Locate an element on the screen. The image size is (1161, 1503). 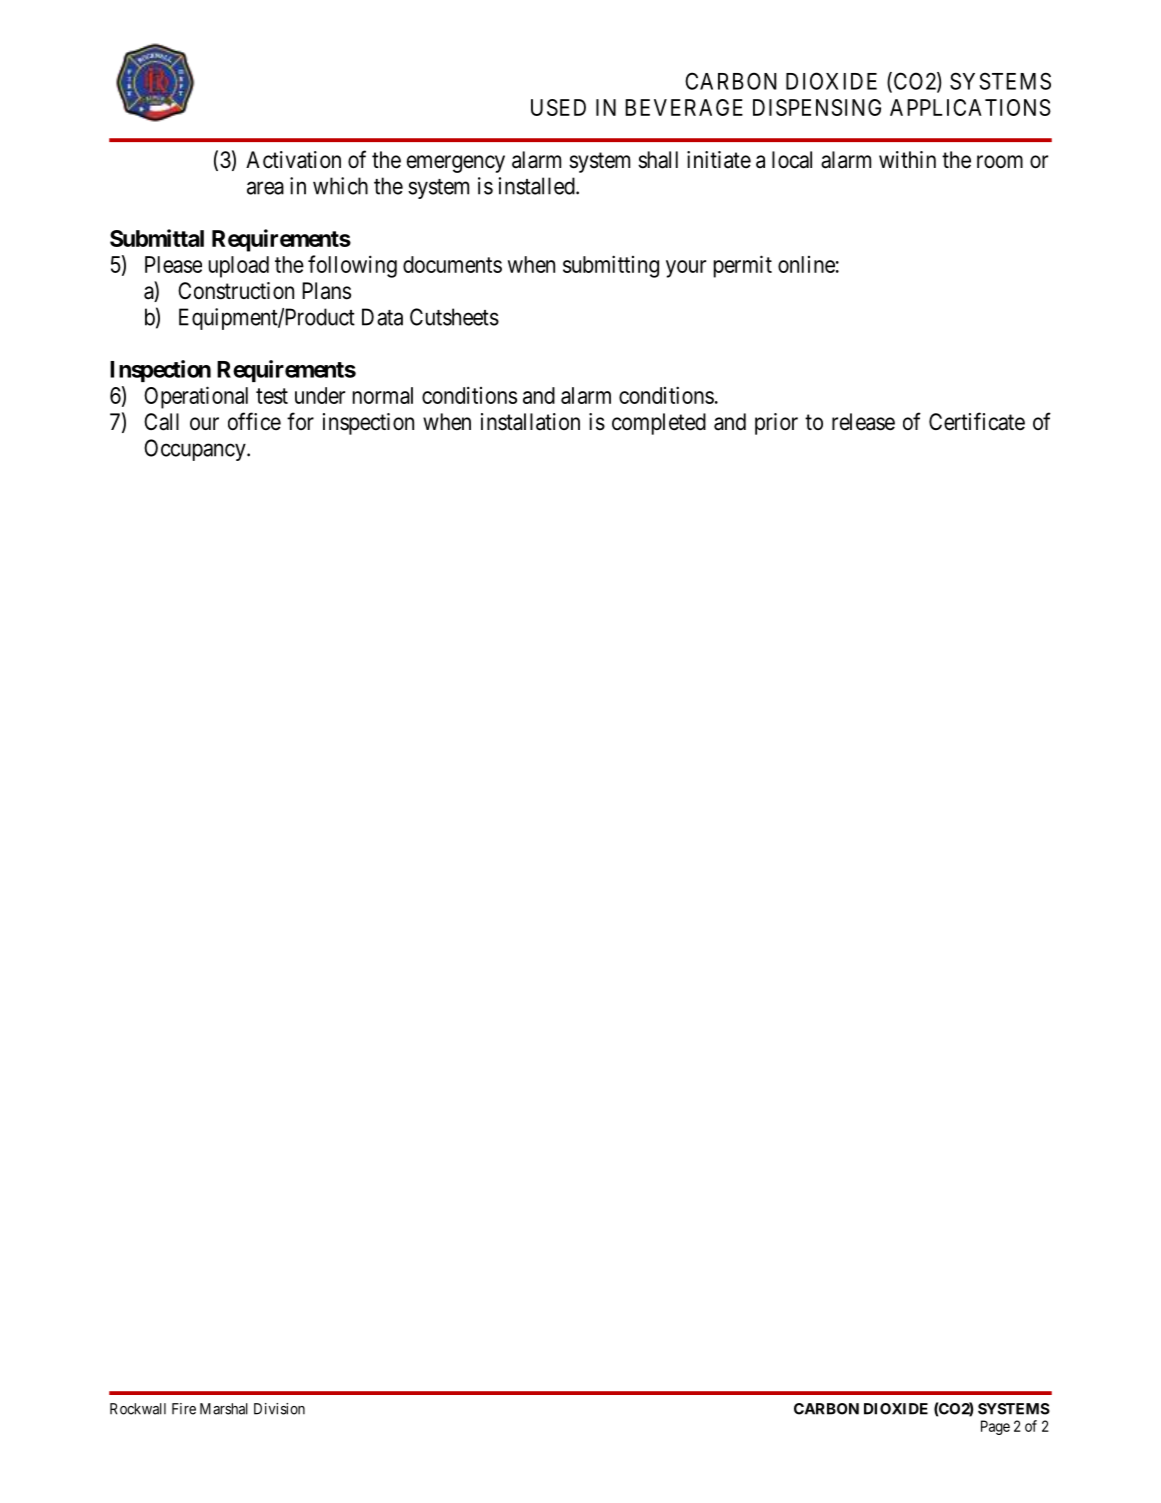
Marshal is located at coordinates (224, 1409).
